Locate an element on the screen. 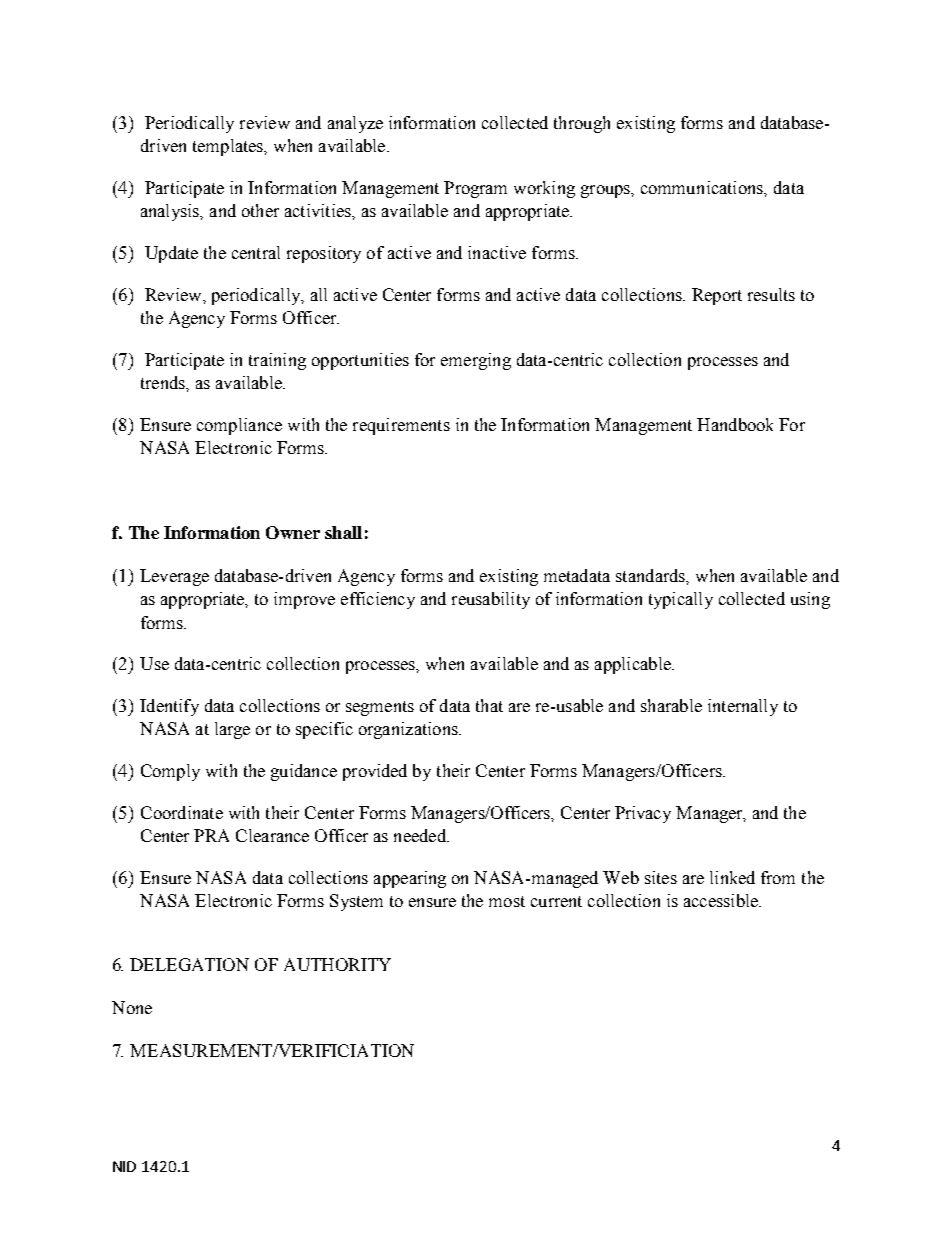 The height and width of the screenshot is (1233, 952). analysis is located at coordinates (171, 212).
